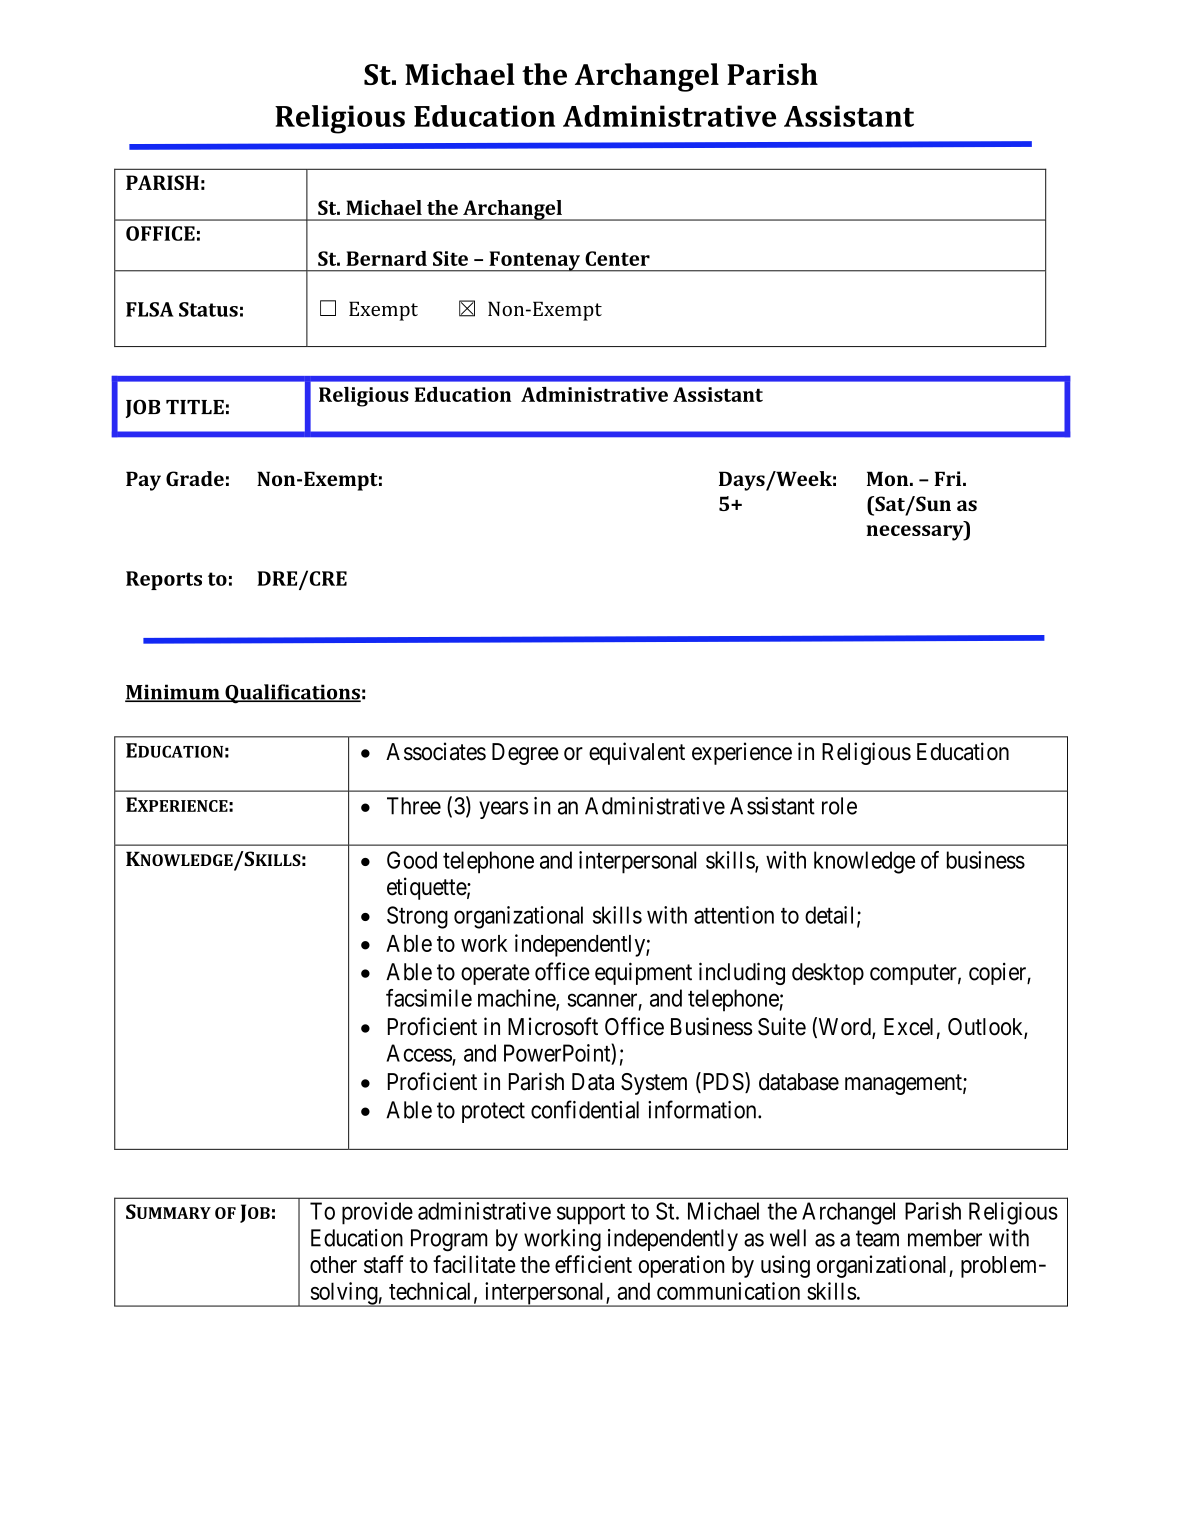  Describe the element at coordinates (333, 1264) in the screenshot. I see `other` at that location.
